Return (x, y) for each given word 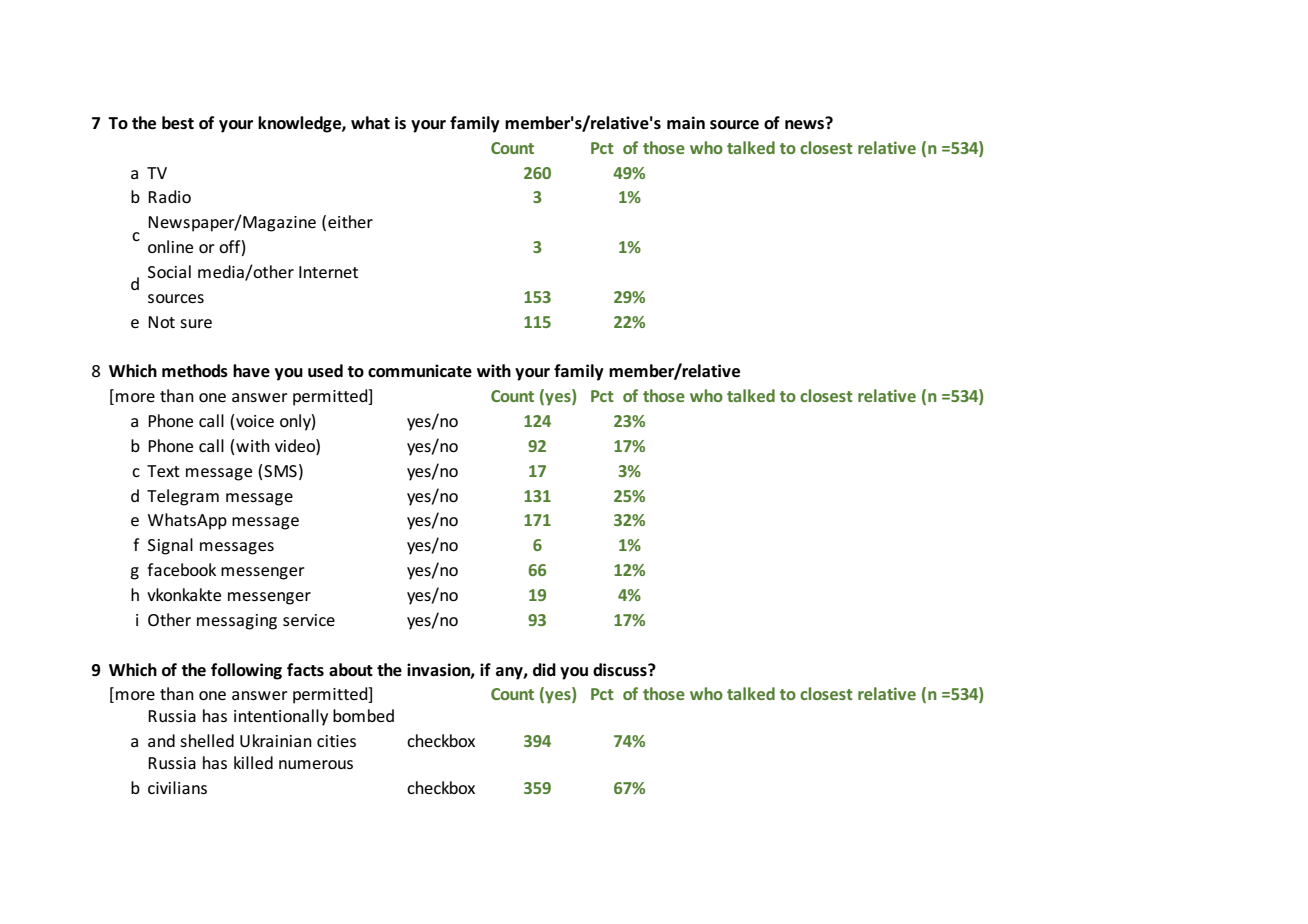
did (544, 669)
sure (196, 323)
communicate (420, 371)
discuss (621, 670)
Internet (328, 272)
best (178, 123)
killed (253, 762)
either (350, 221)
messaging (237, 622)
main (686, 122)
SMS (280, 471)
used (325, 371)
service (309, 620)
